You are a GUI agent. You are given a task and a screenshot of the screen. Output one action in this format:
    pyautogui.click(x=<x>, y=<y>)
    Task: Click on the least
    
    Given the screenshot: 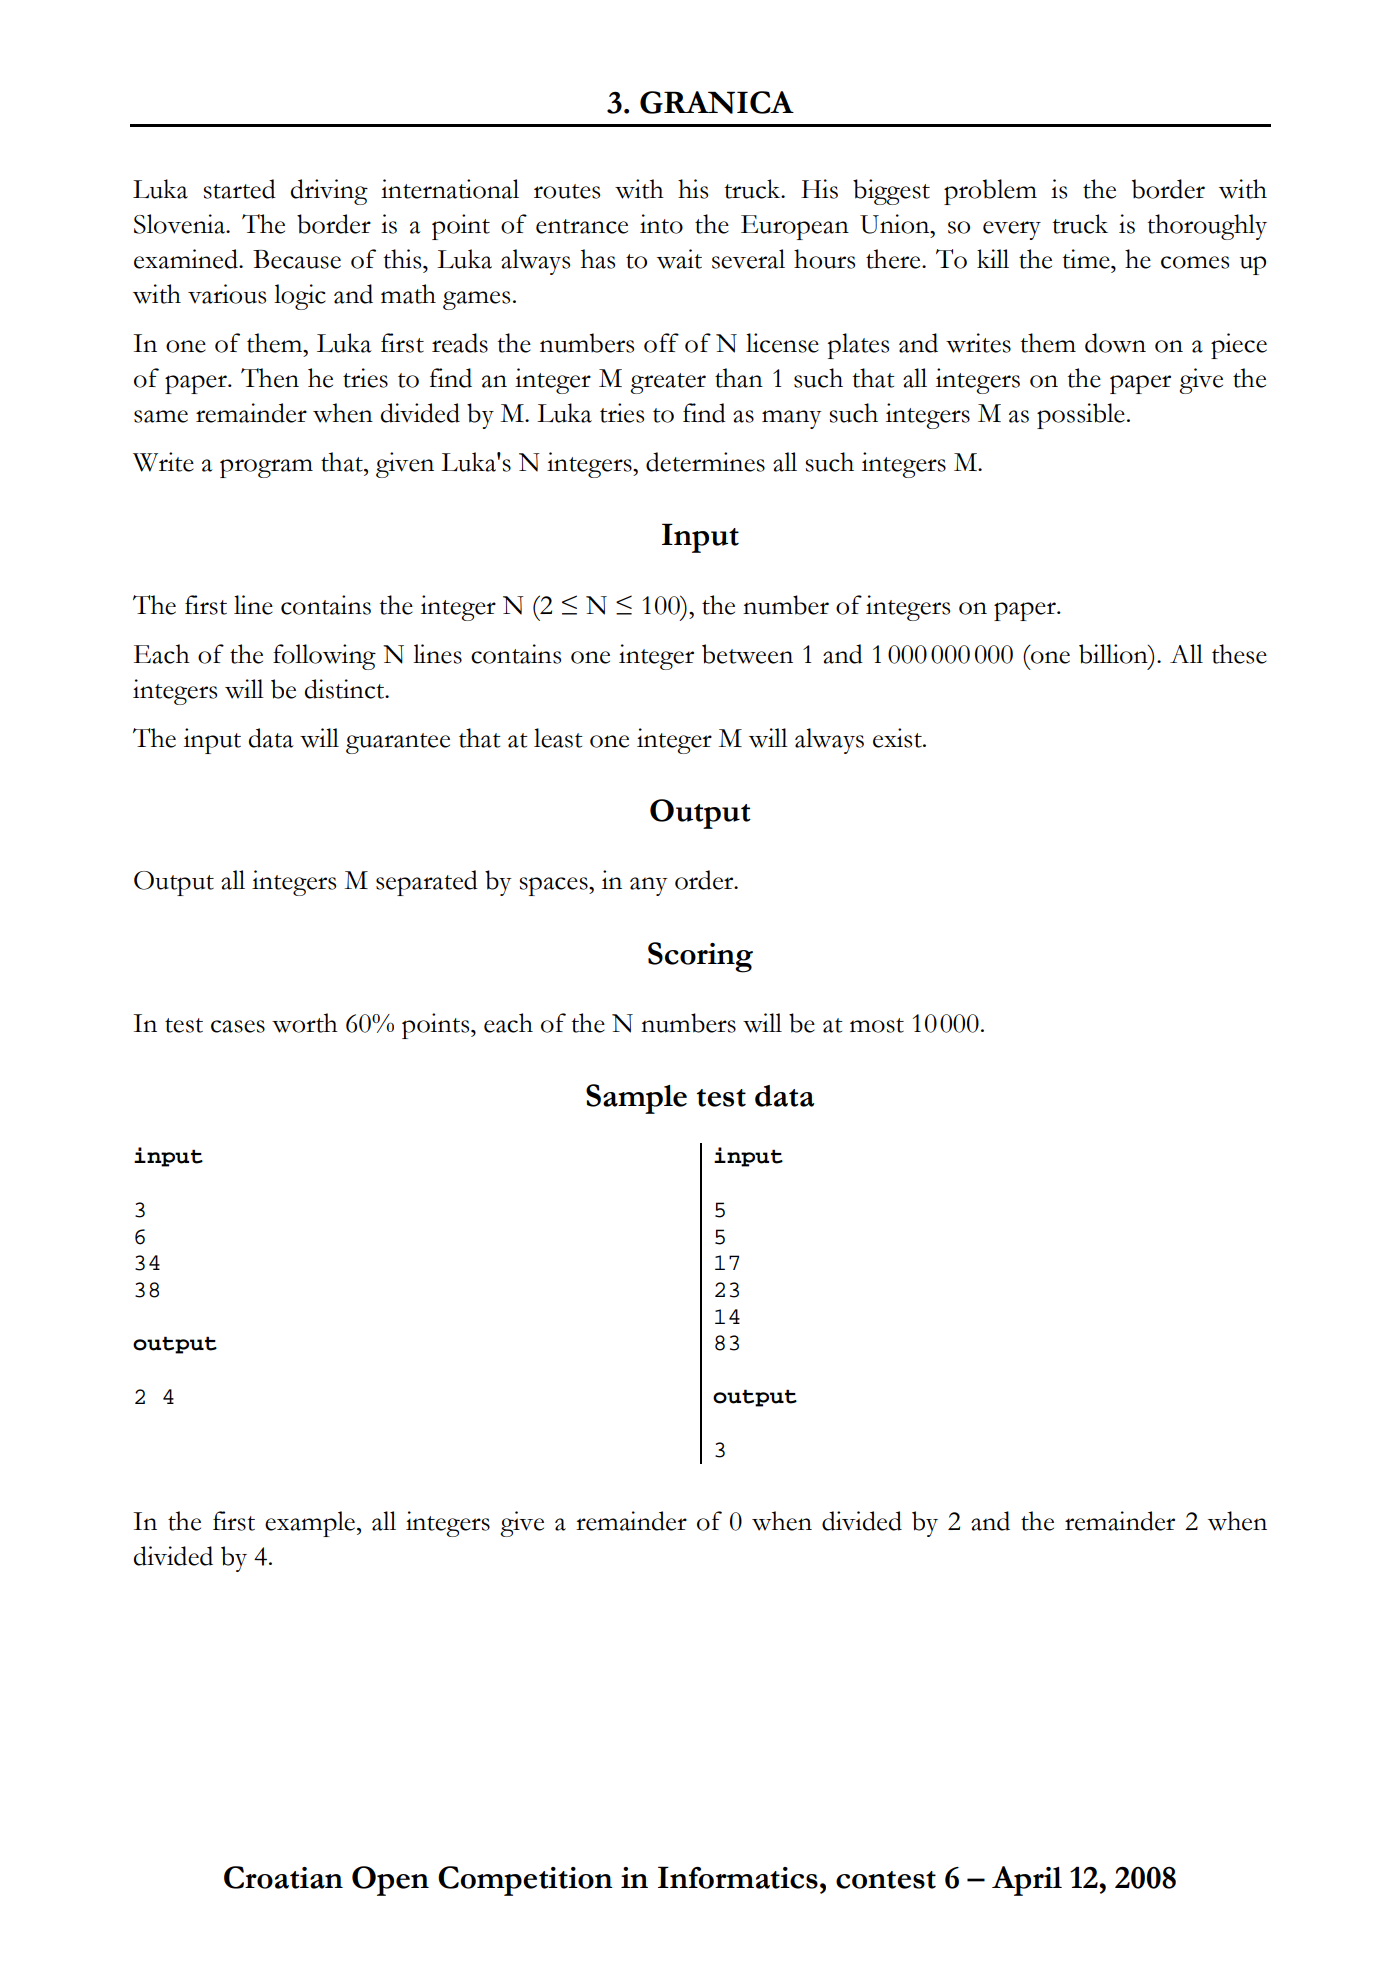 What is the action you would take?
    pyautogui.click(x=558, y=738)
